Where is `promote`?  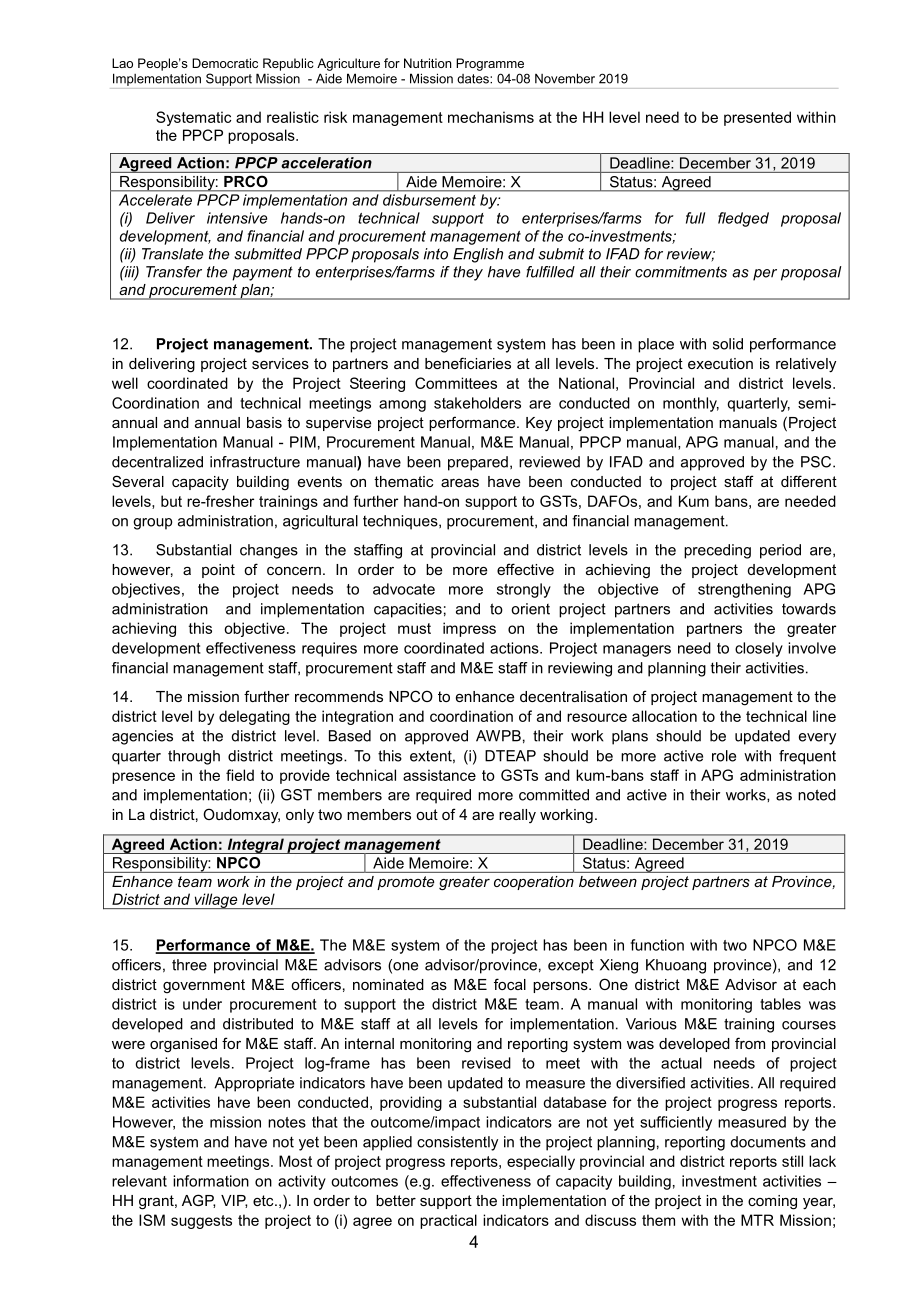 promote is located at coordinates (405, 883).
